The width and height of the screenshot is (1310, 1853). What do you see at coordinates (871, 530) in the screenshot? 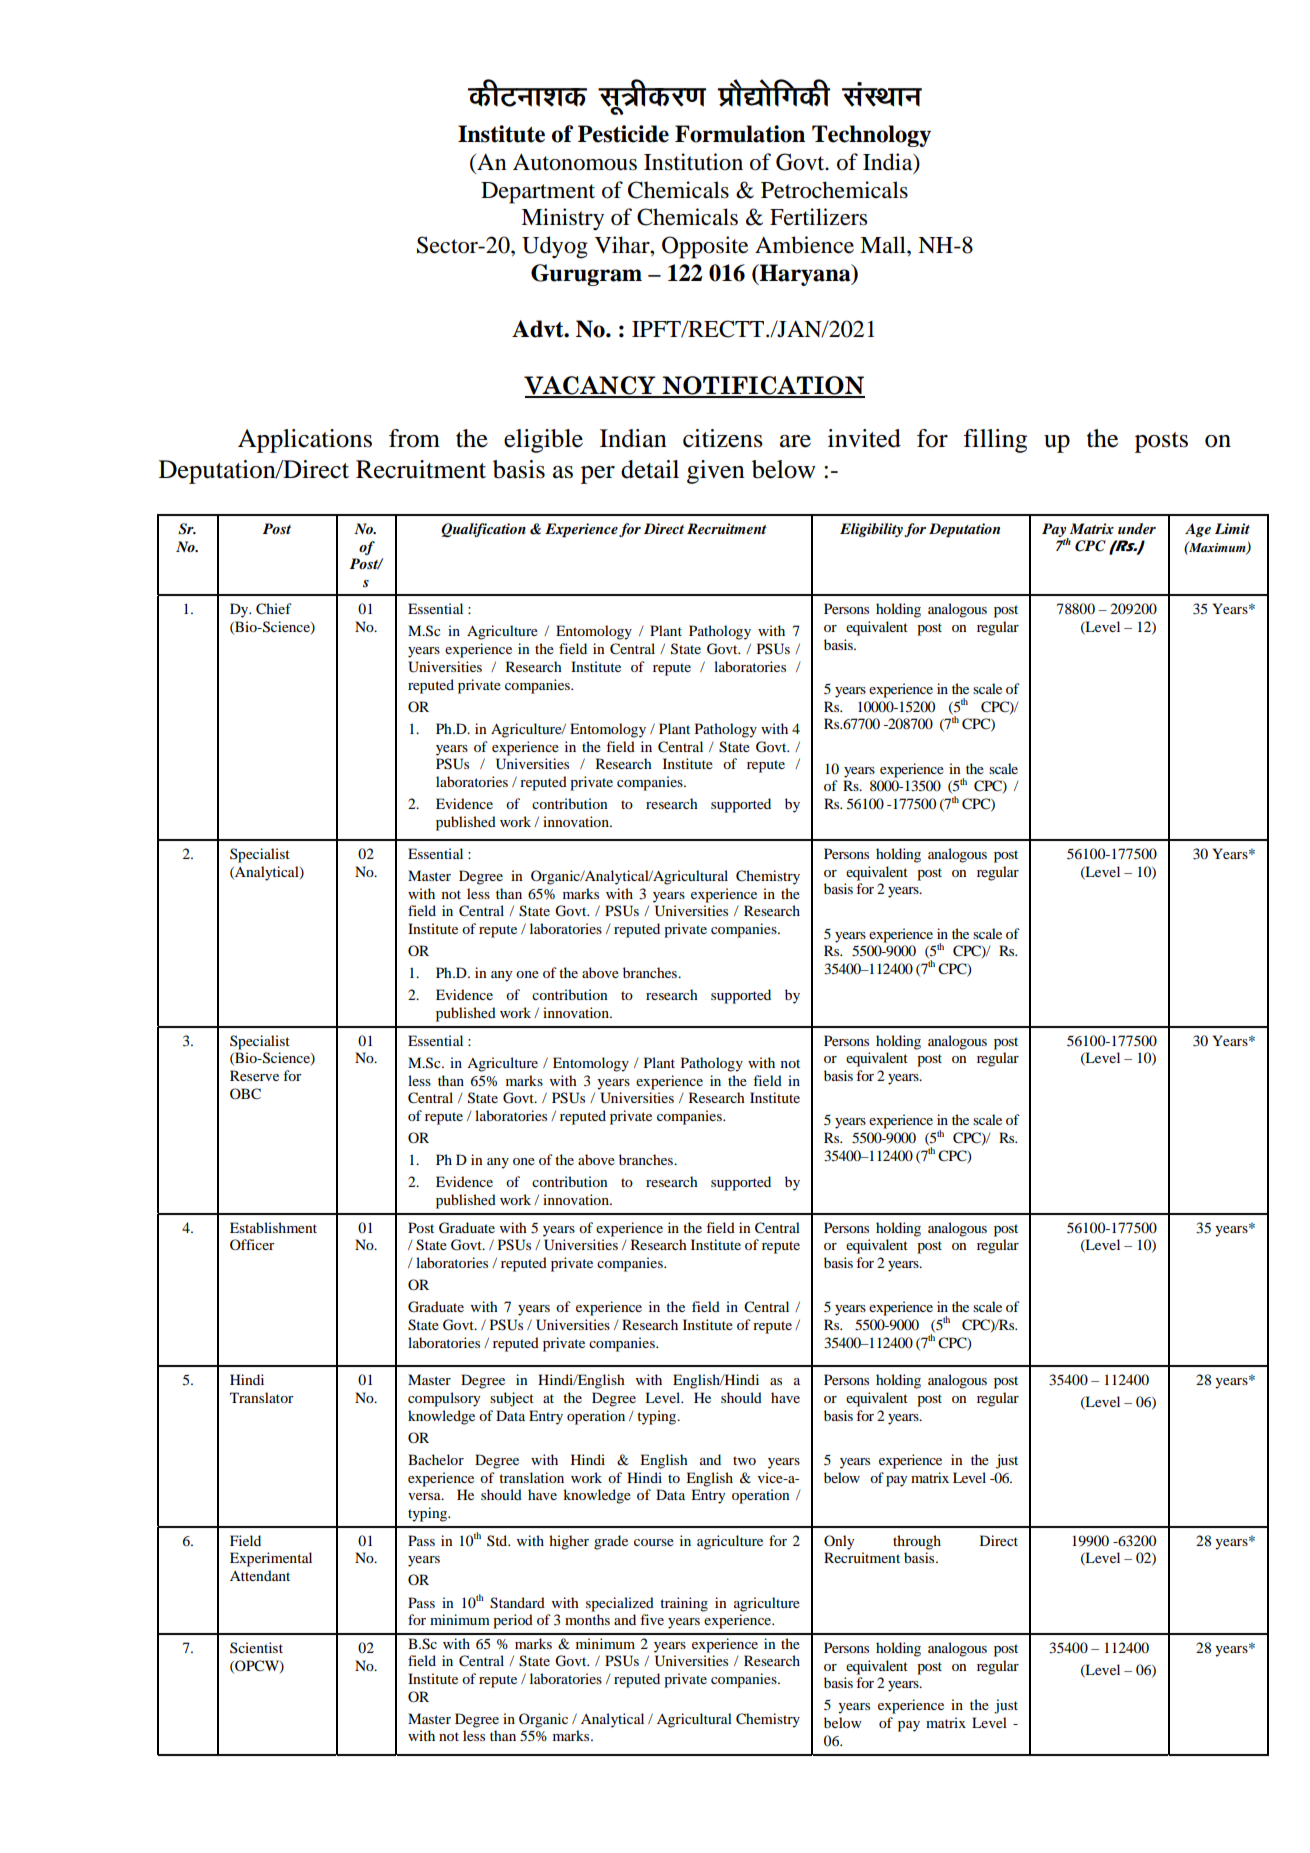
I see `Eligibility` at bounding box center [871, 530].
